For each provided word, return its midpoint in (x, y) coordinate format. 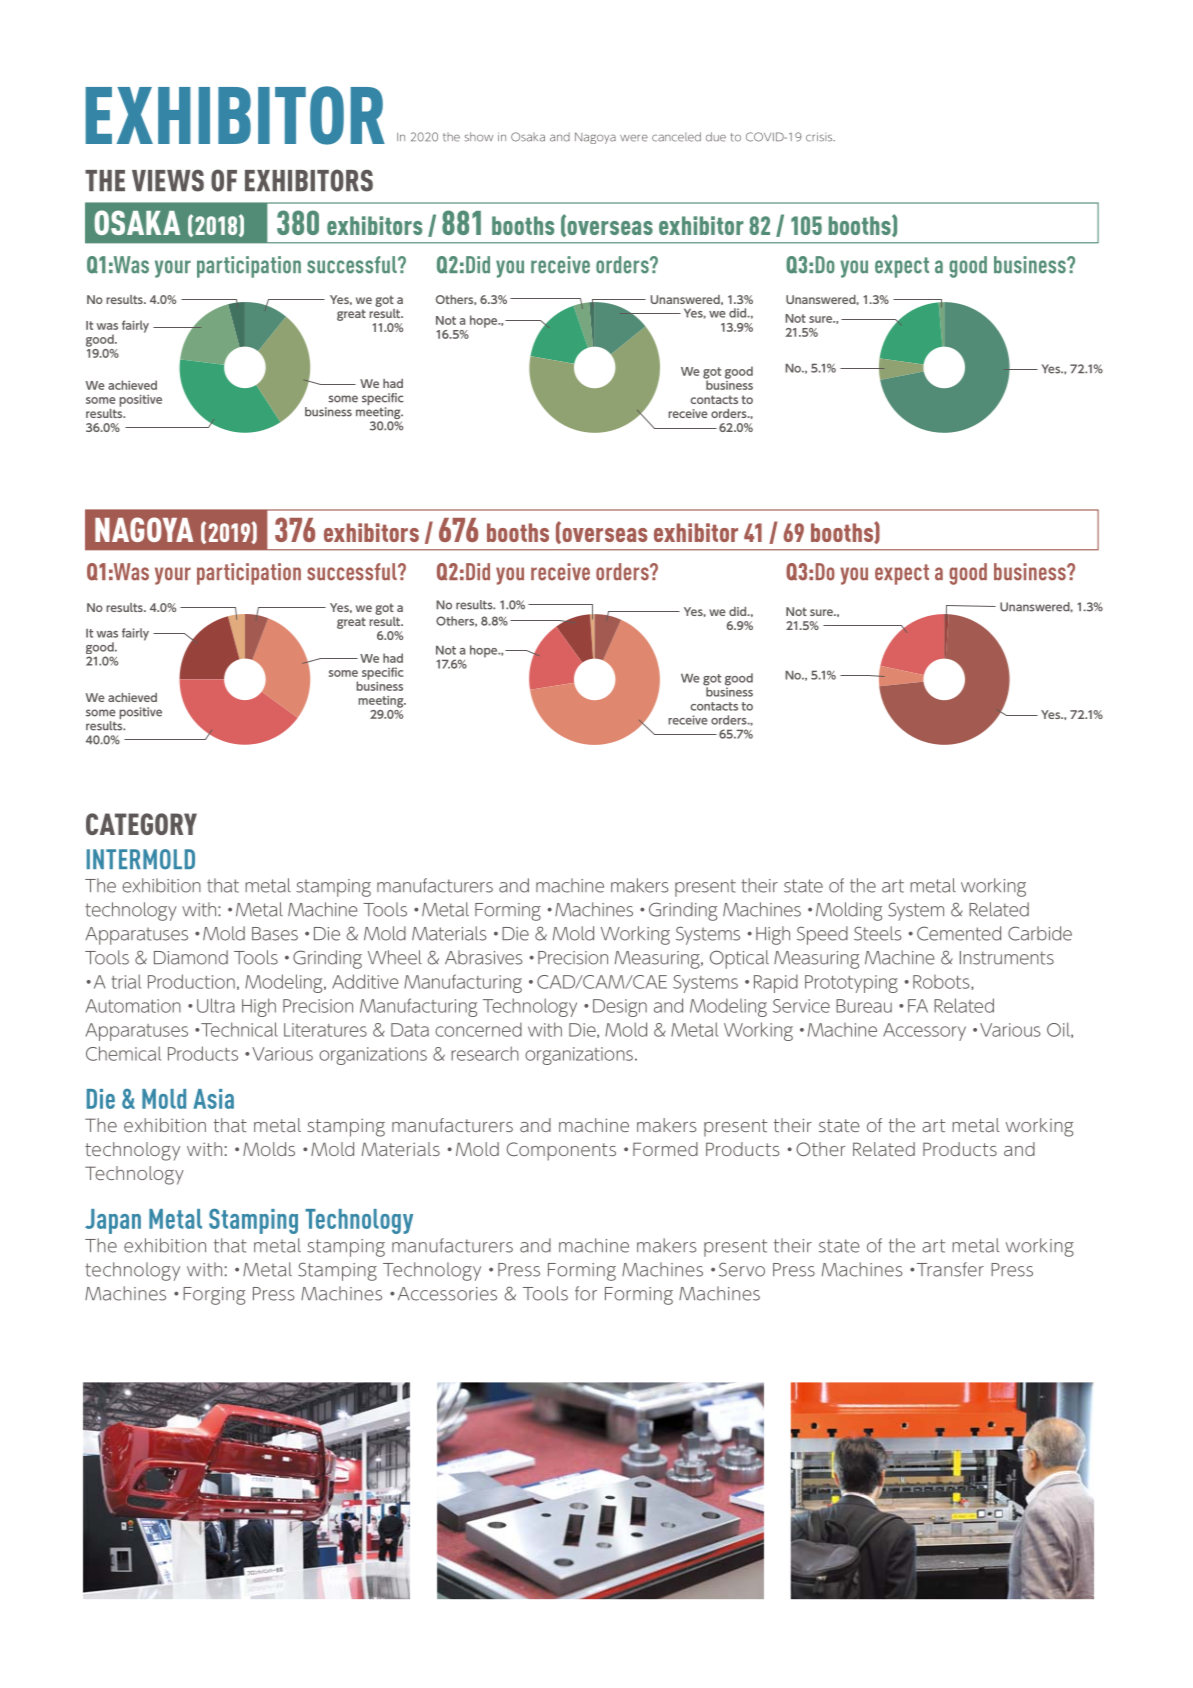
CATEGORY (141, 824)
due (716, 137)
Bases (275, 934)
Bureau (864, 1006)
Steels (878, 933)
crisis (820, 137)
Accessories (447, 1294)
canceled (676, 137)
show (479, 137)
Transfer (949, 1269)
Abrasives (484, 957)
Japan (113, 1221)
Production (191, 981)
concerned (478, 1029)
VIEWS (168, 180)
